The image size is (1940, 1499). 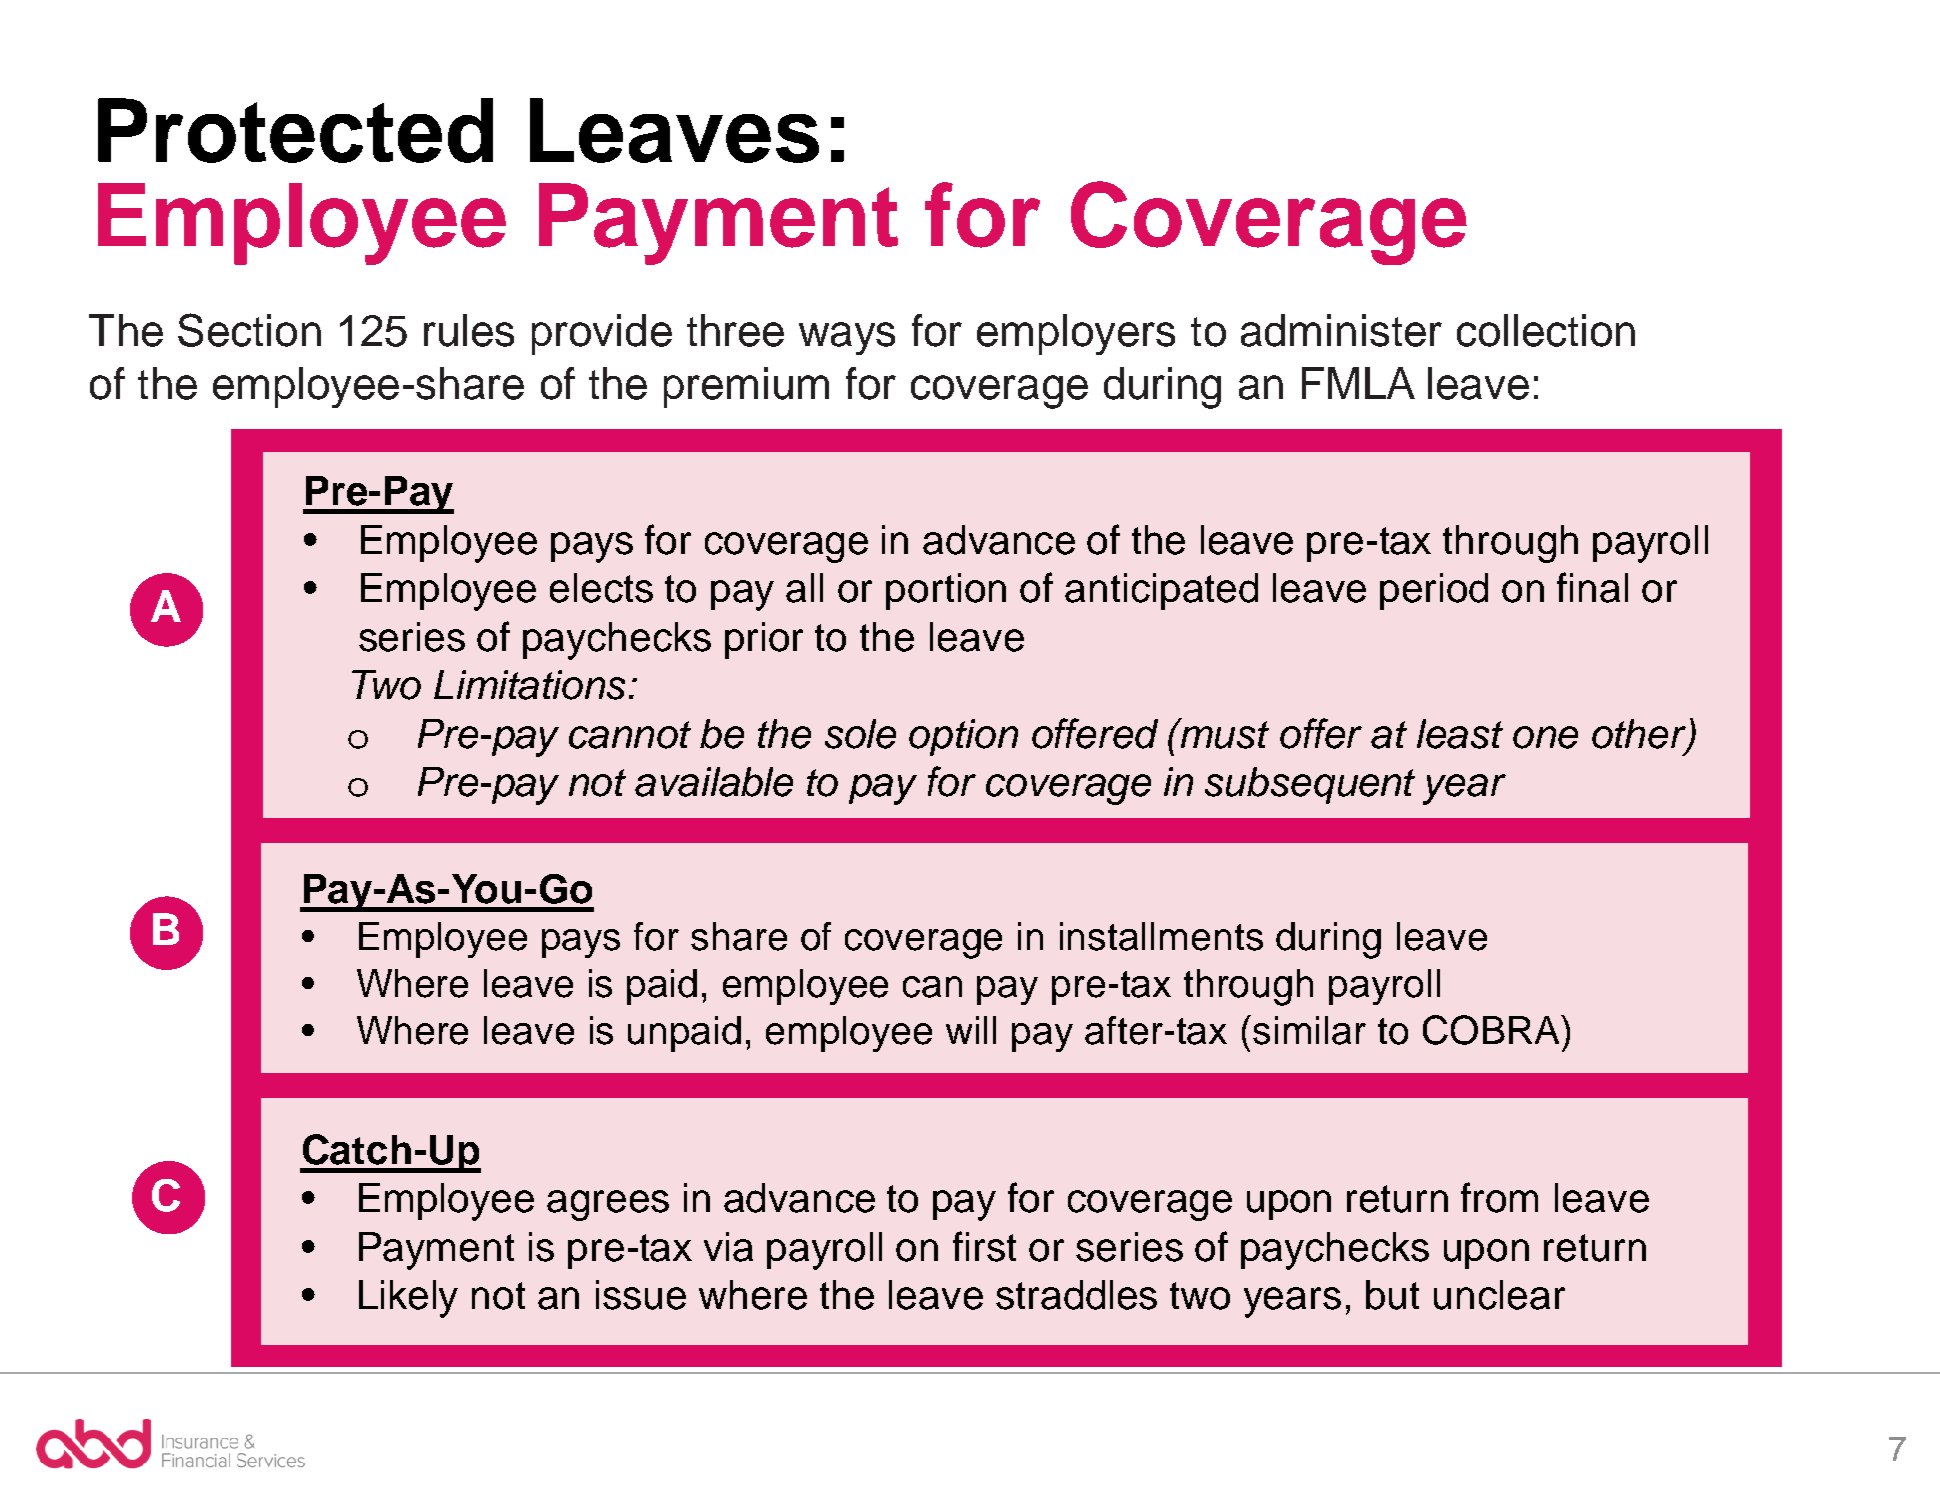 What do you see at coordinates (1434, 591) in the screenshot?
I see `period` at bounding box center [1434, 591].
